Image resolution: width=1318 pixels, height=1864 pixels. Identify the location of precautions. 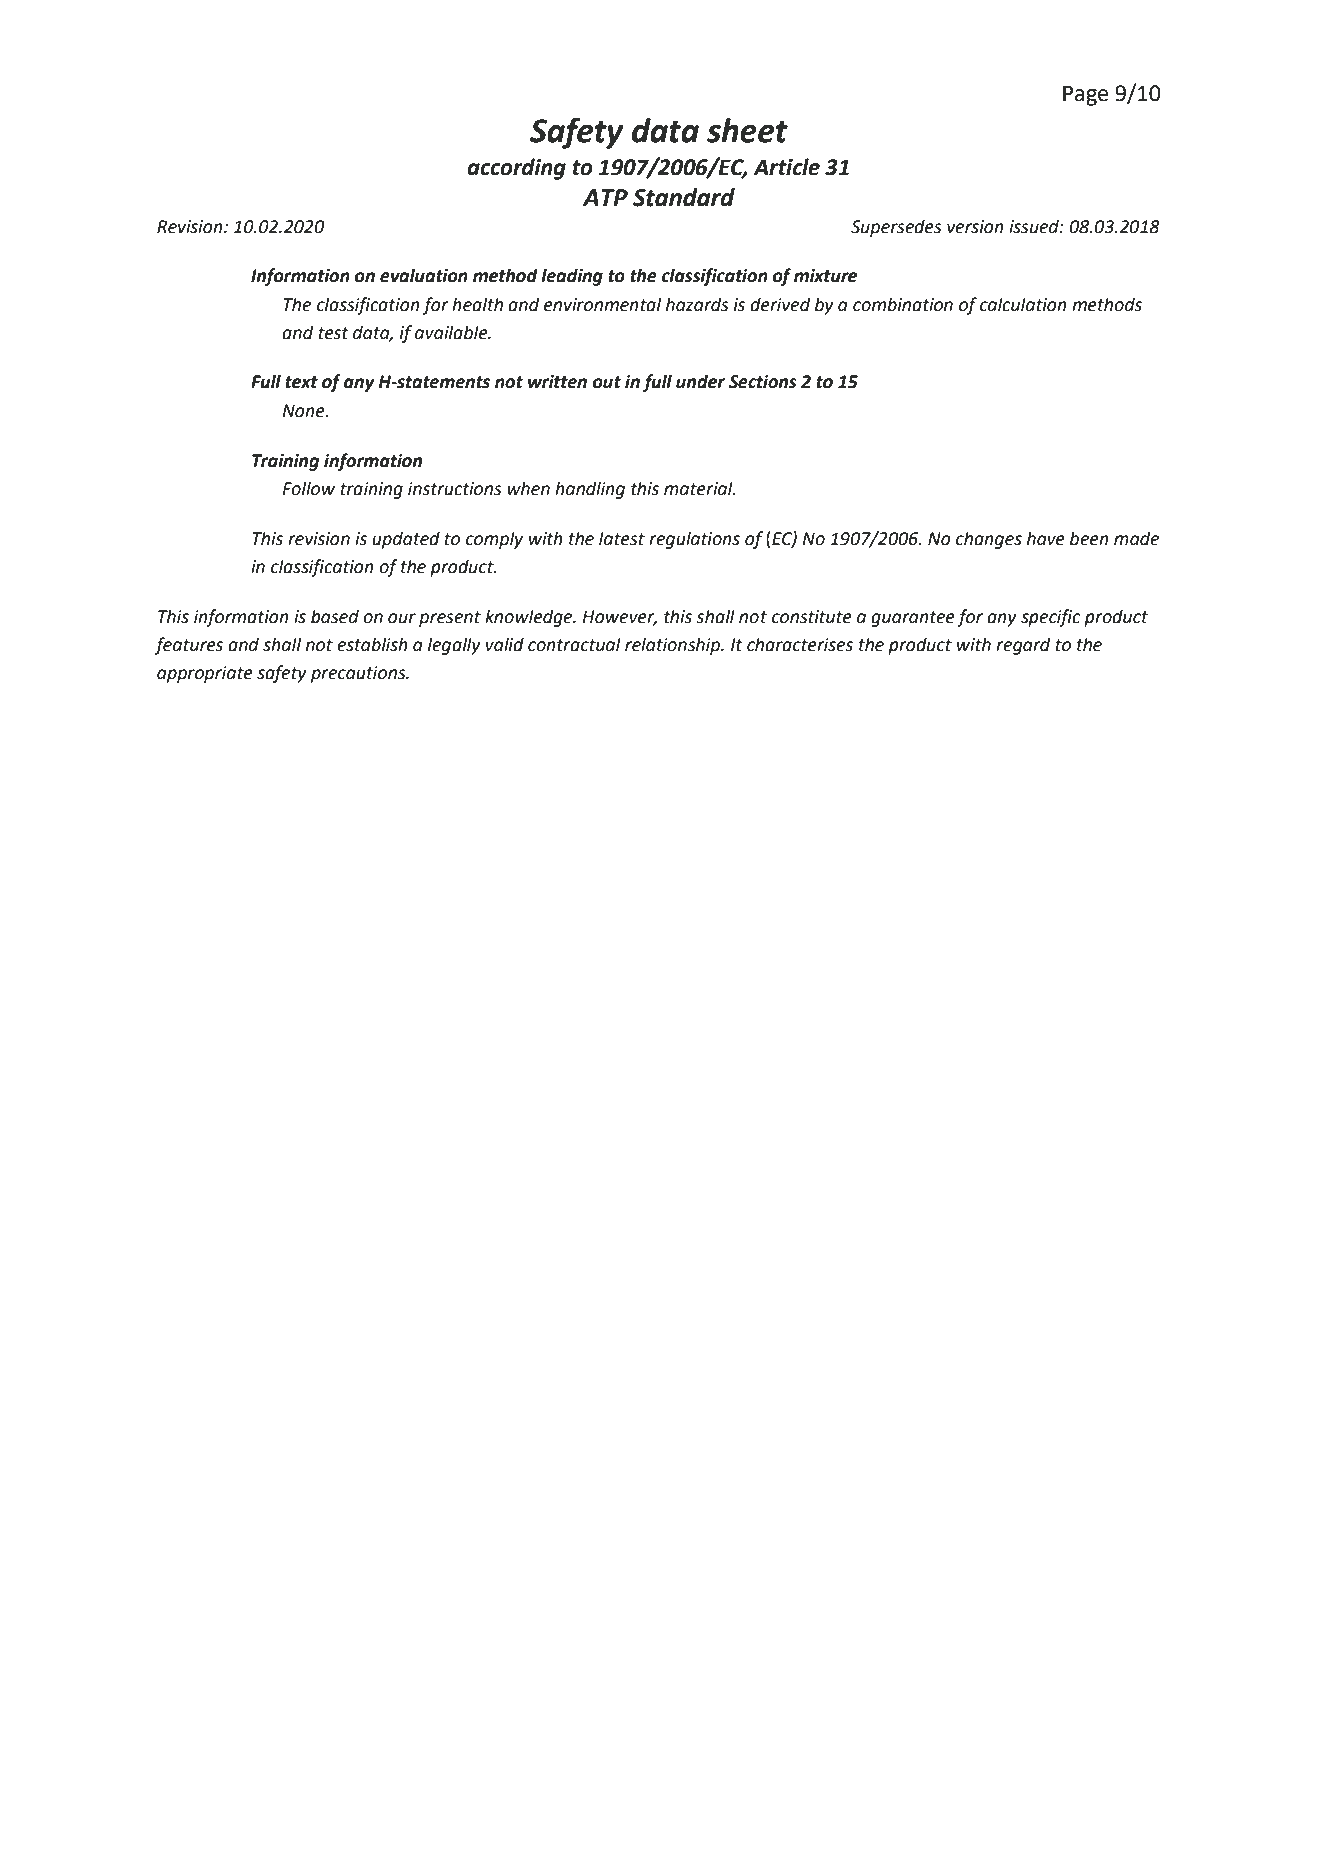
(359, 674).
